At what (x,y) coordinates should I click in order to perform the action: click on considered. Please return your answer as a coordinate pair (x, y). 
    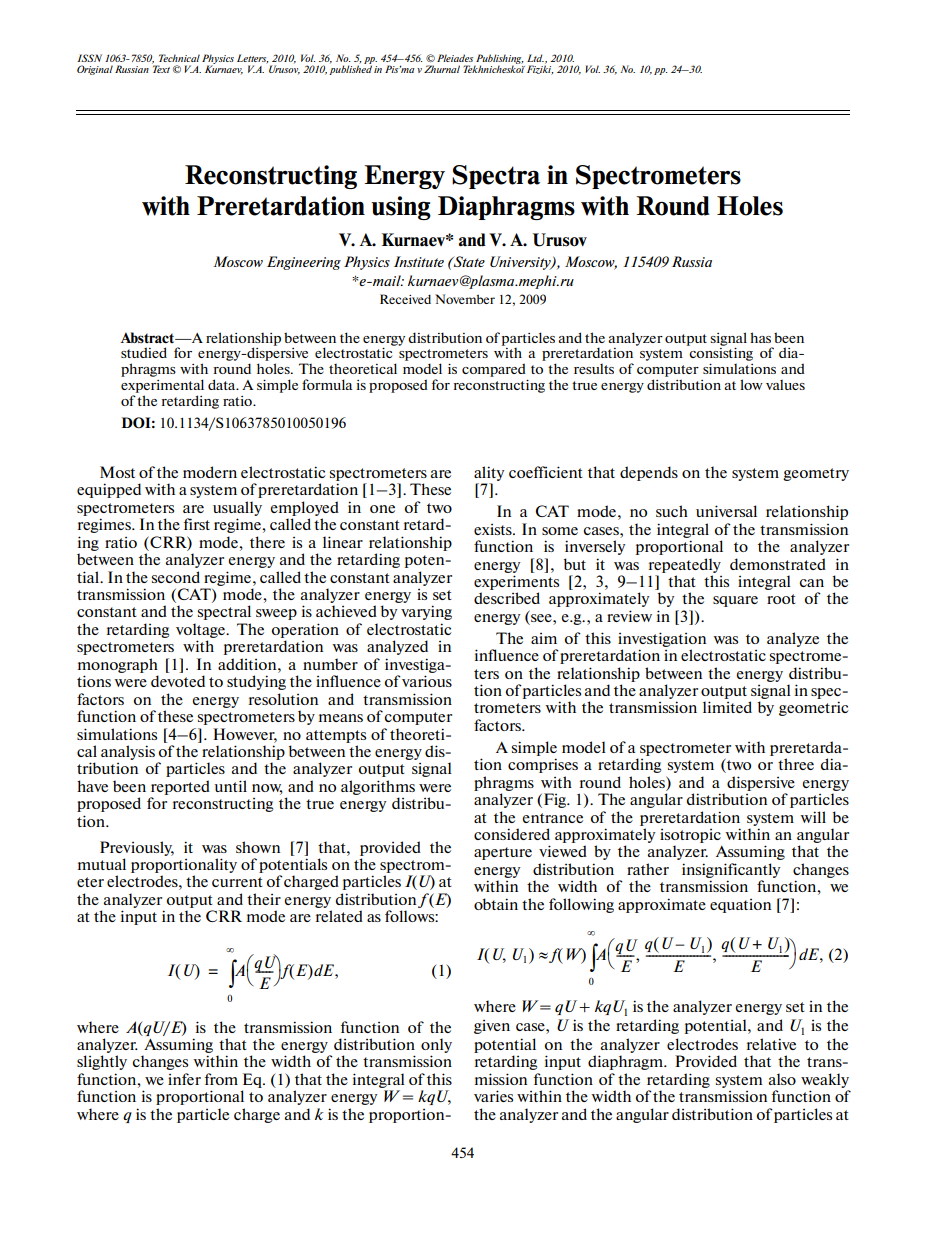
    Looking at the image, I should click on (512, 834).
